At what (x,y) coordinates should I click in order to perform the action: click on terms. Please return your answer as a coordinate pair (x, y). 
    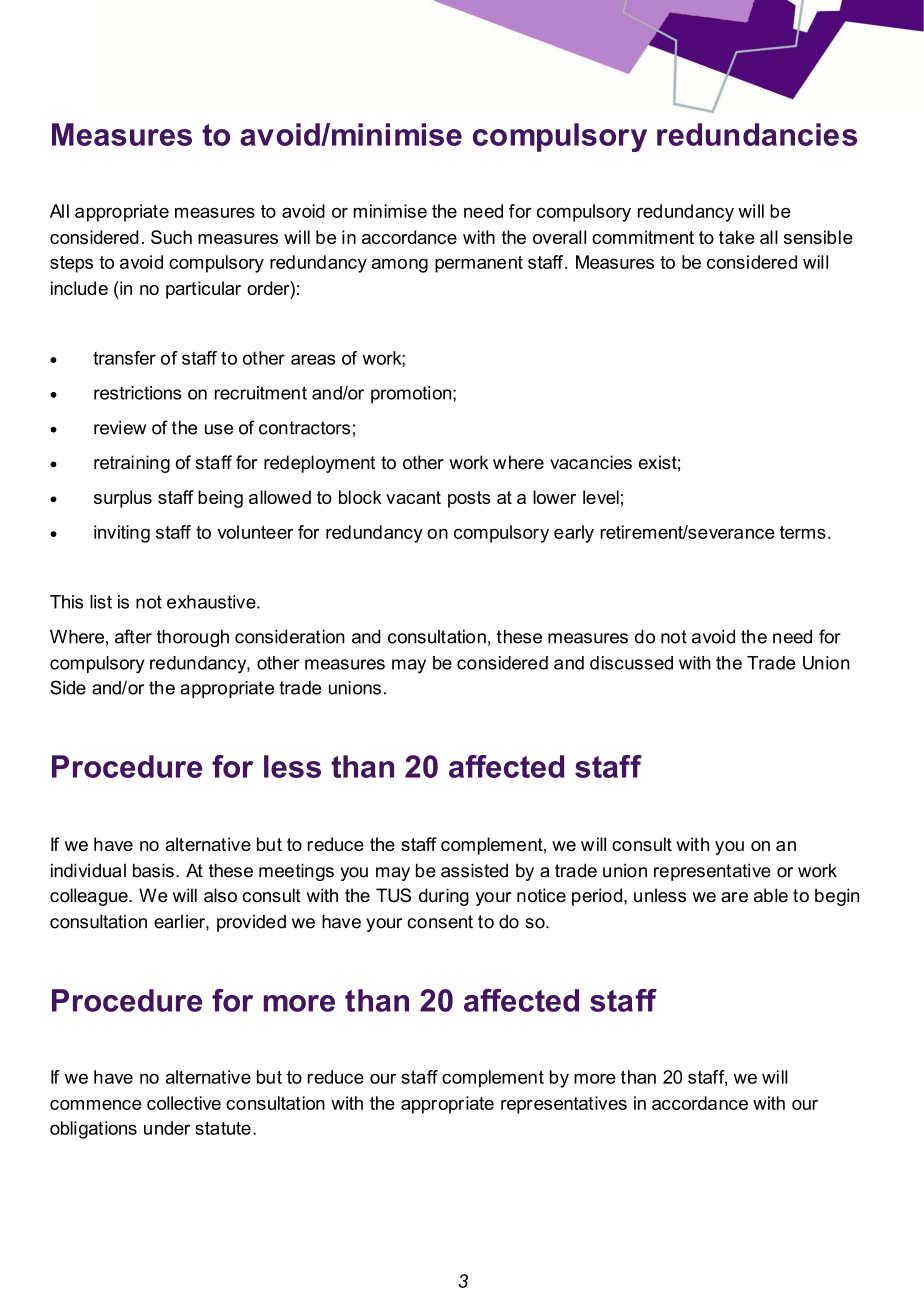
    Looking at the image, I should click on (803, 532).
